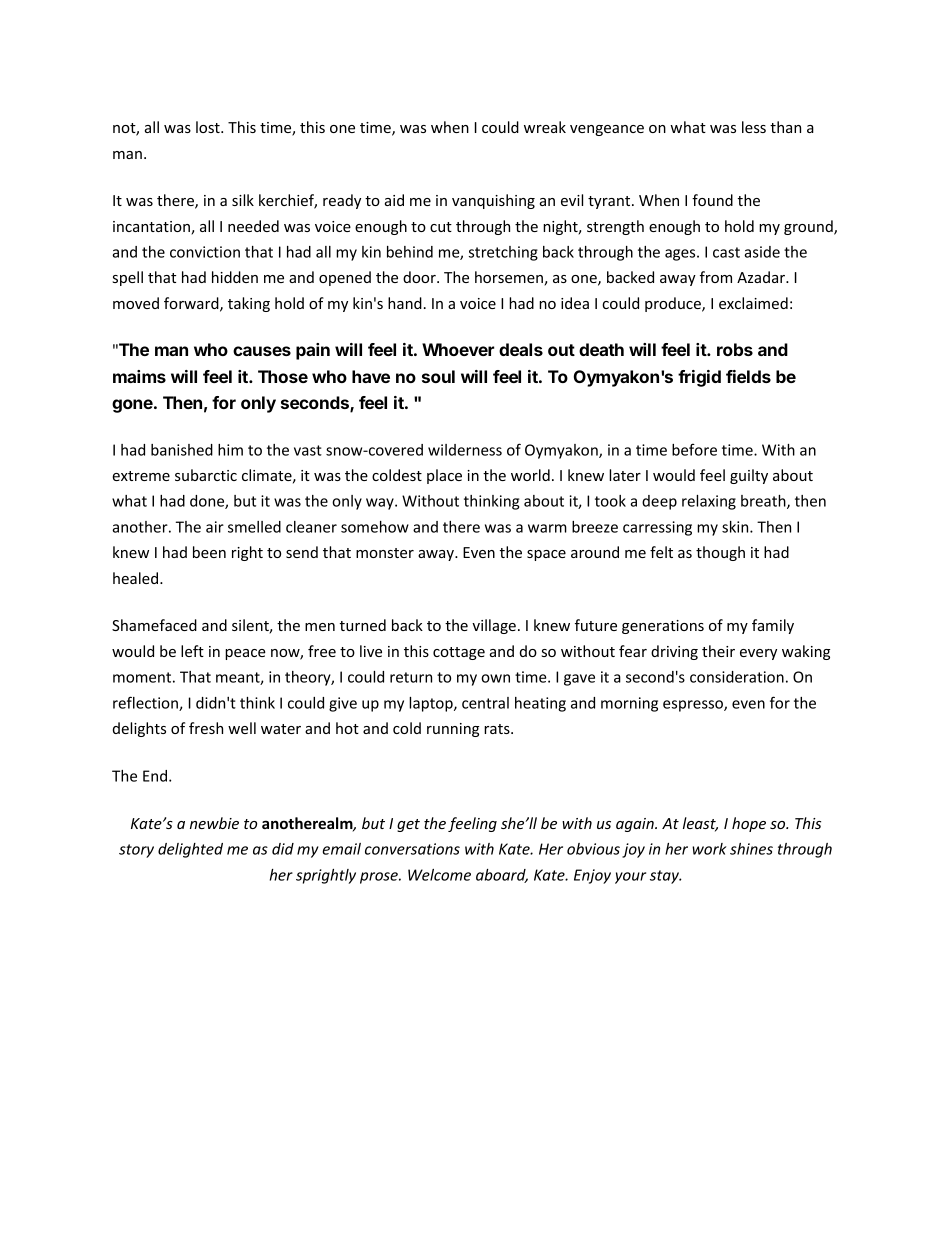 This screenshot has height=1233, width=952. I want to click on horsemen, so click(510, 278).
